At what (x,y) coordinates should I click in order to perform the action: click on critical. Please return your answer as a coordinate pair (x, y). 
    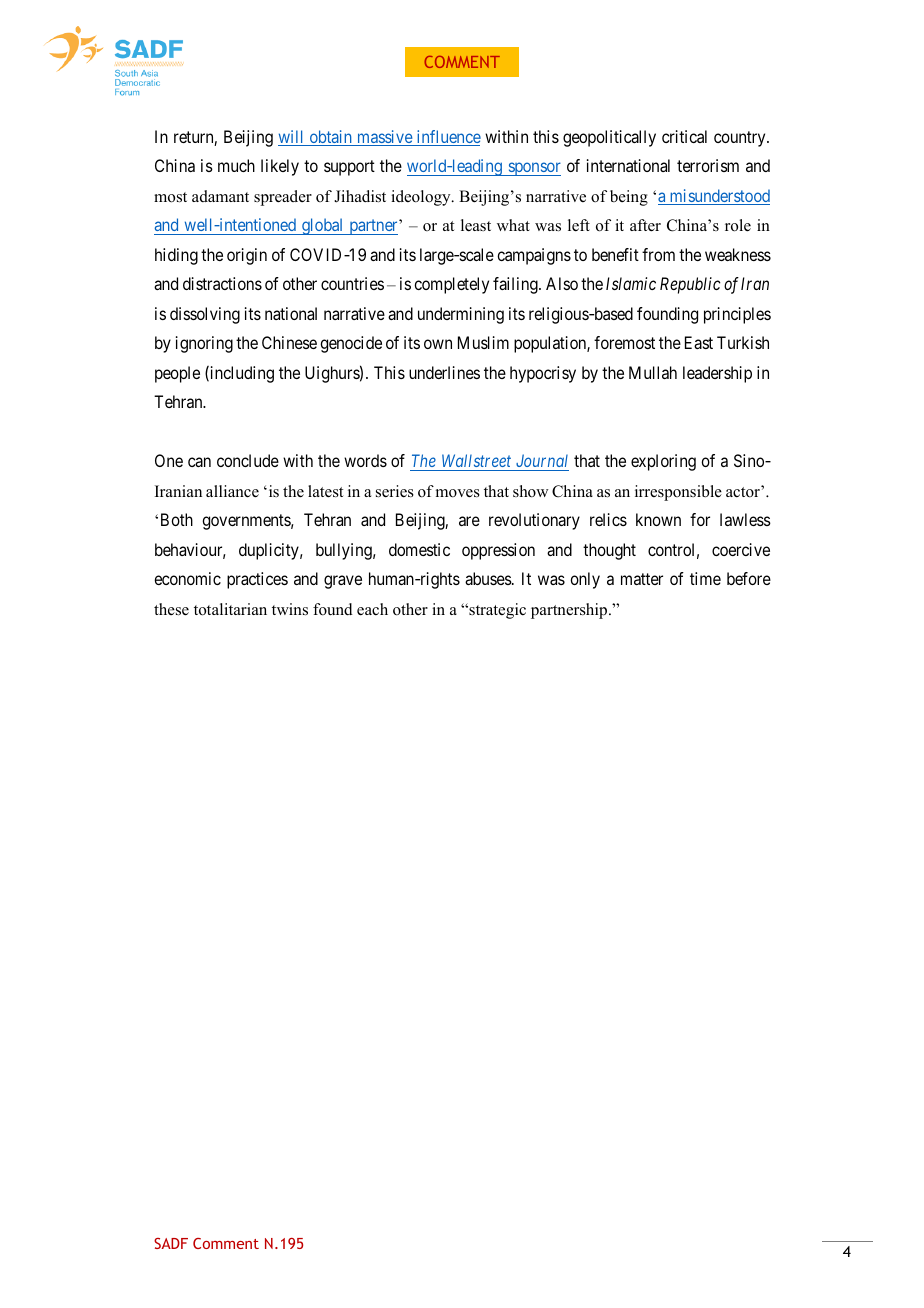
    Looking at the image, I should click on (684, 136).
